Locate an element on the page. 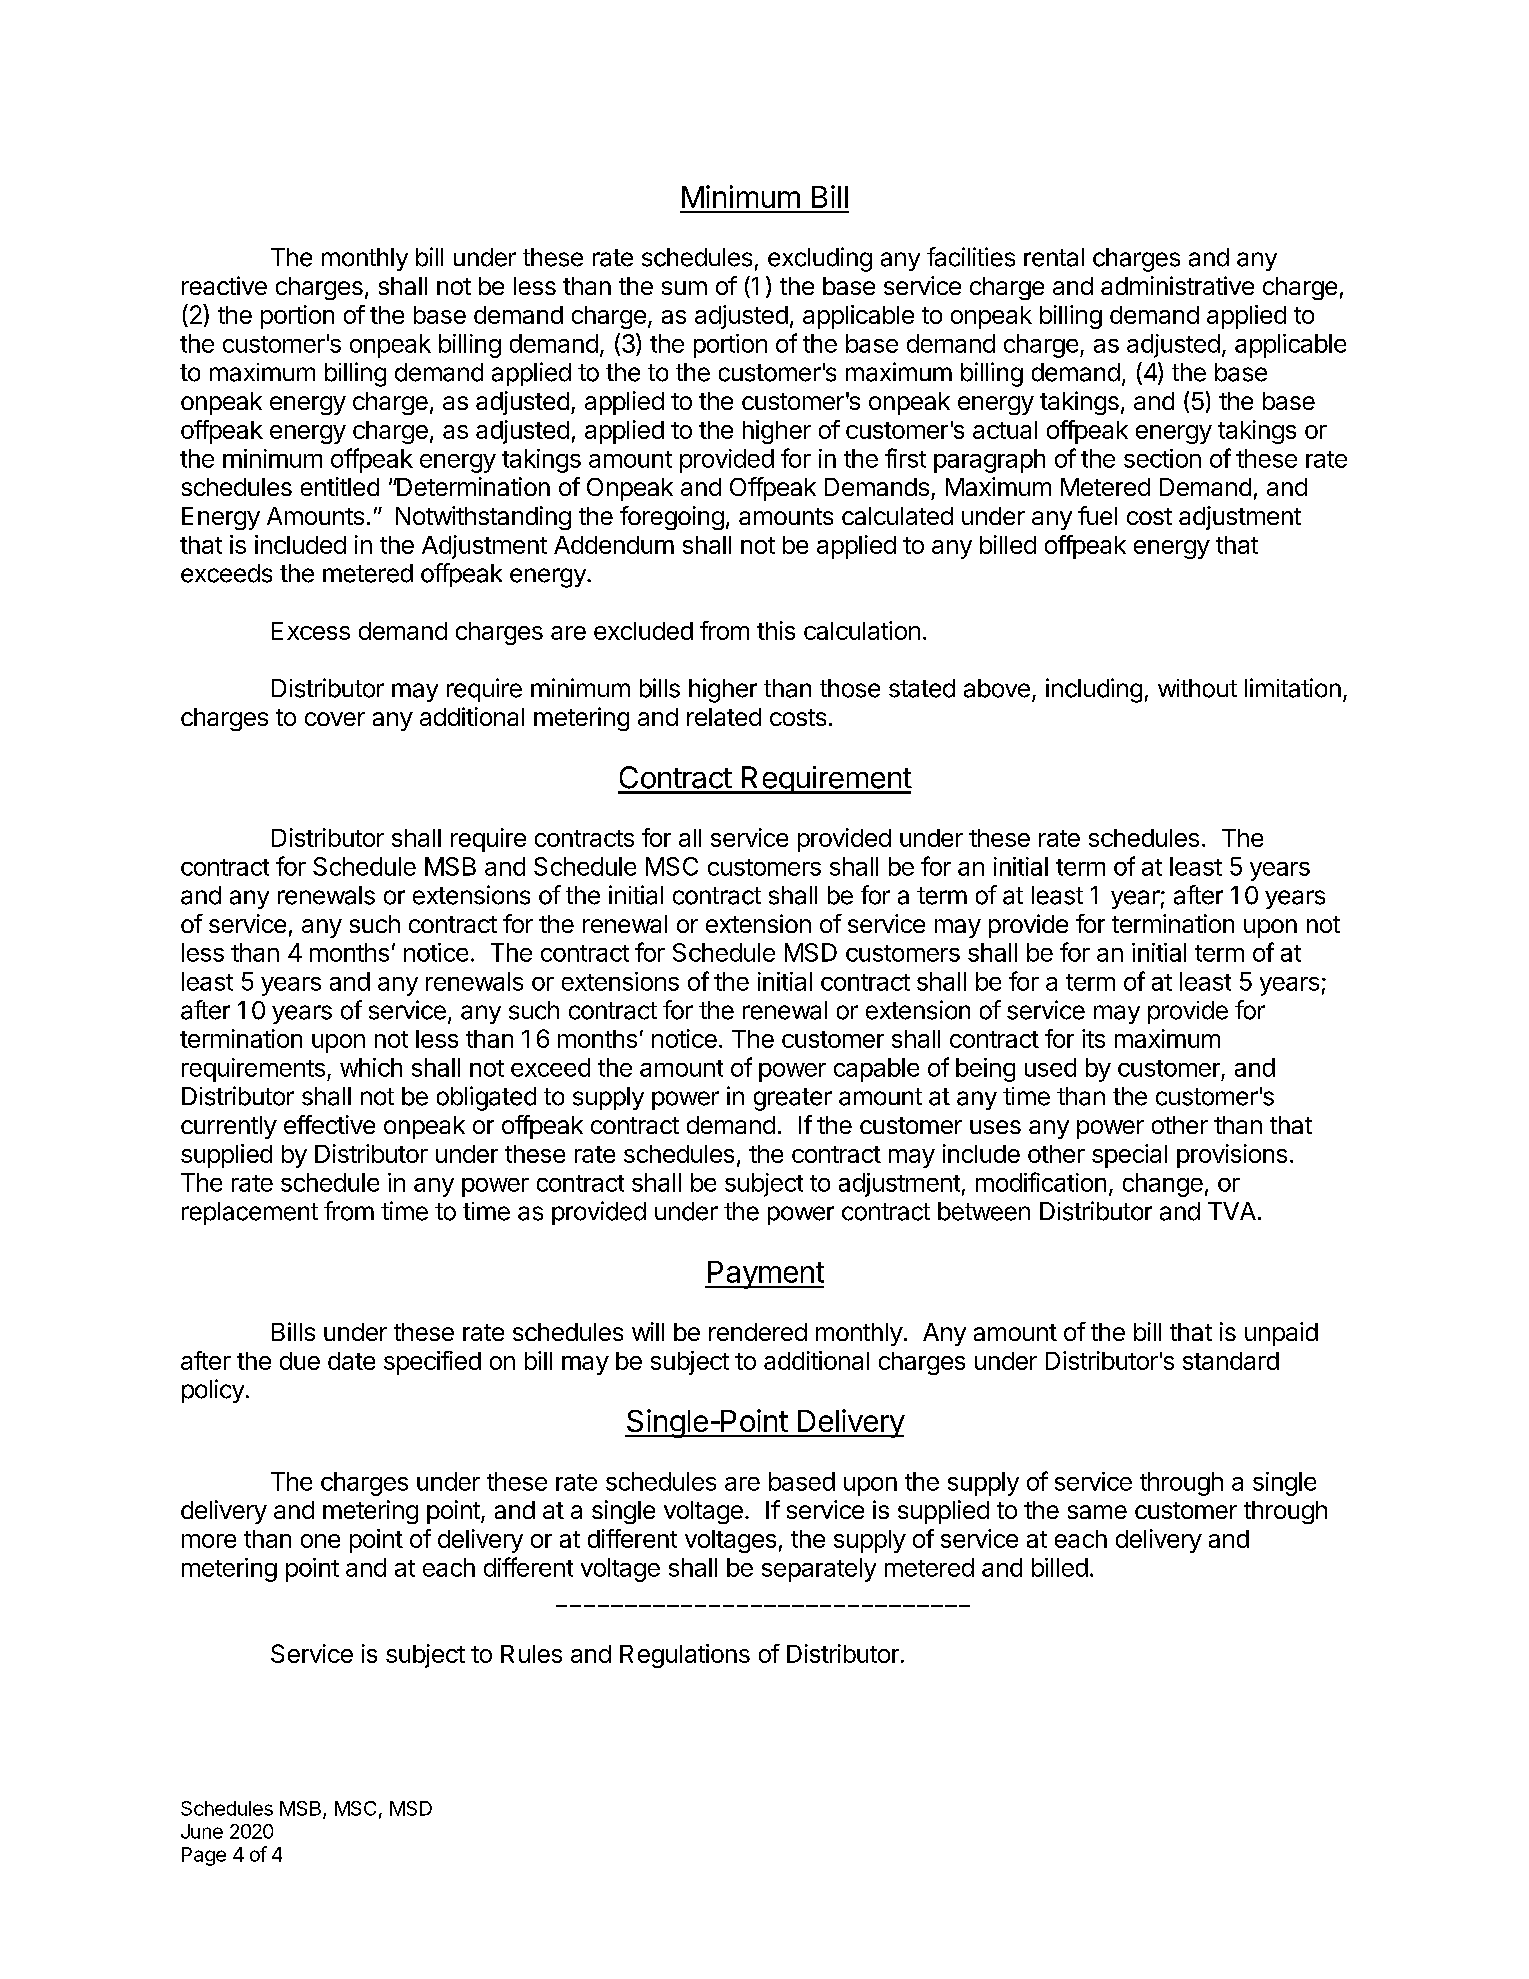  same is located at coordinates (1097, 1512).
